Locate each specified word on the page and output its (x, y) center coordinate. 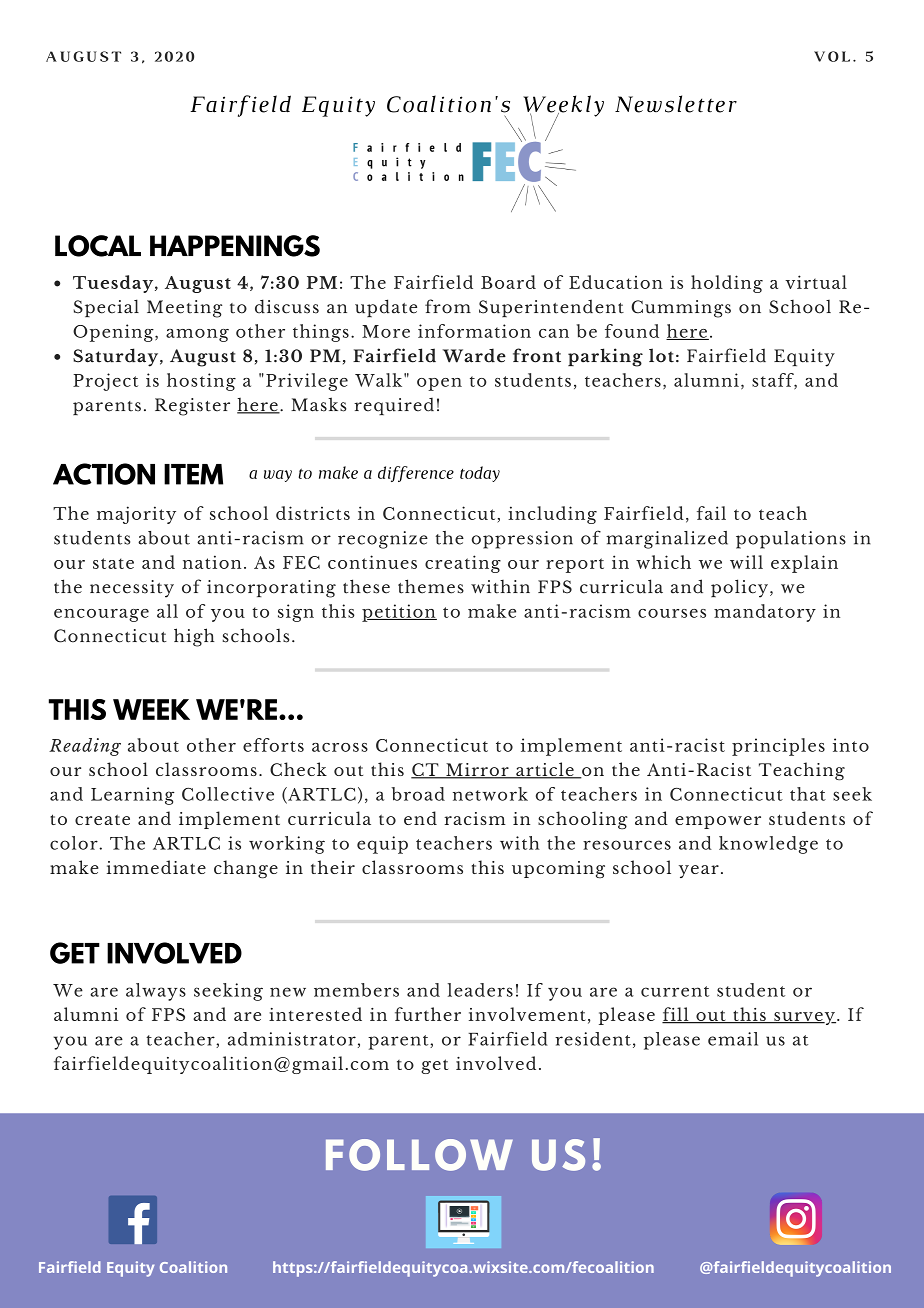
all (167, 611)
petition (399, 613)
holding (727, 284)
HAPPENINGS (235, 246)
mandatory (765, 613)
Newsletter (676, 104)
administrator (292, 1039)
